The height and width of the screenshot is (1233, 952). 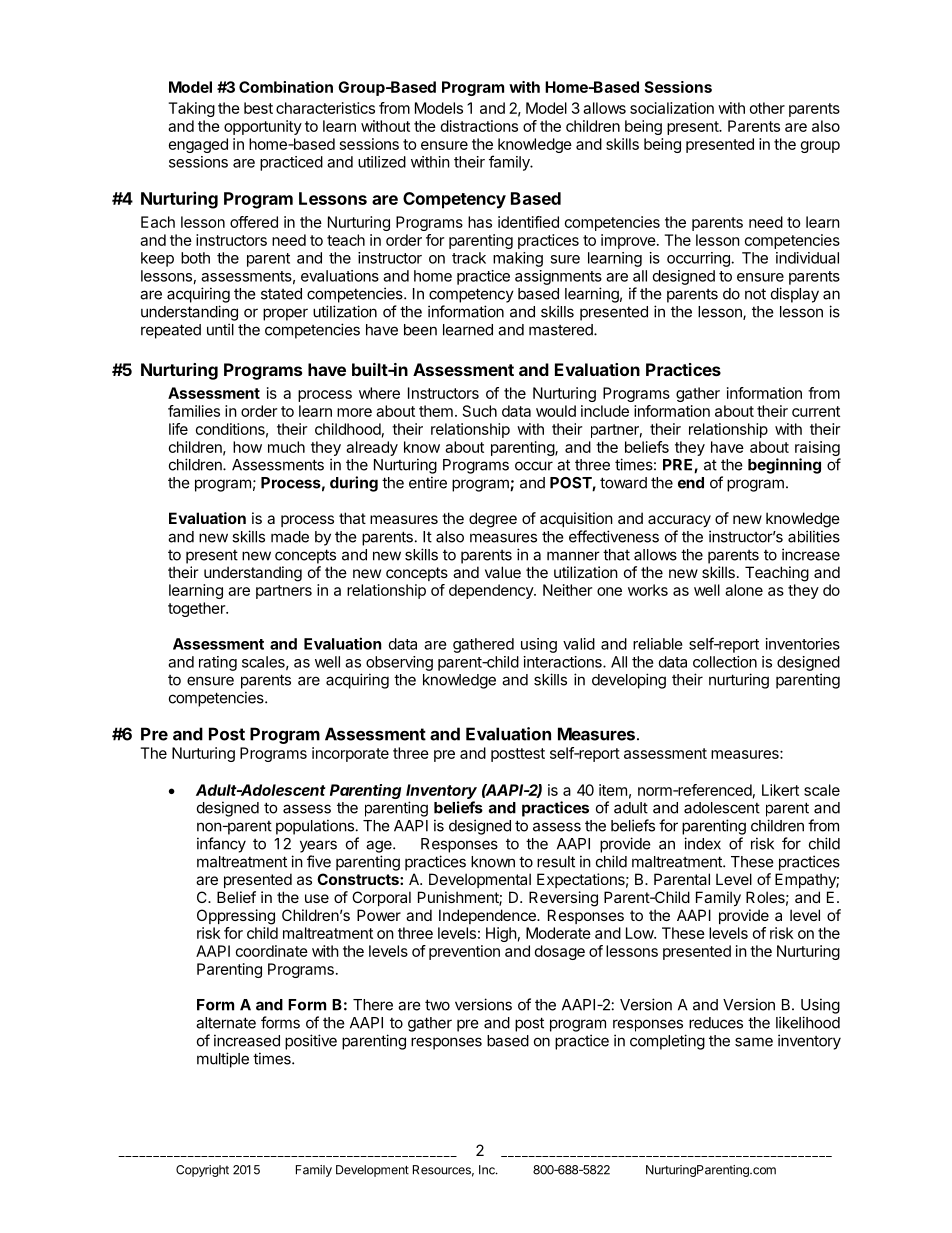 I want to click on two, so click(x=437, y=1005).
